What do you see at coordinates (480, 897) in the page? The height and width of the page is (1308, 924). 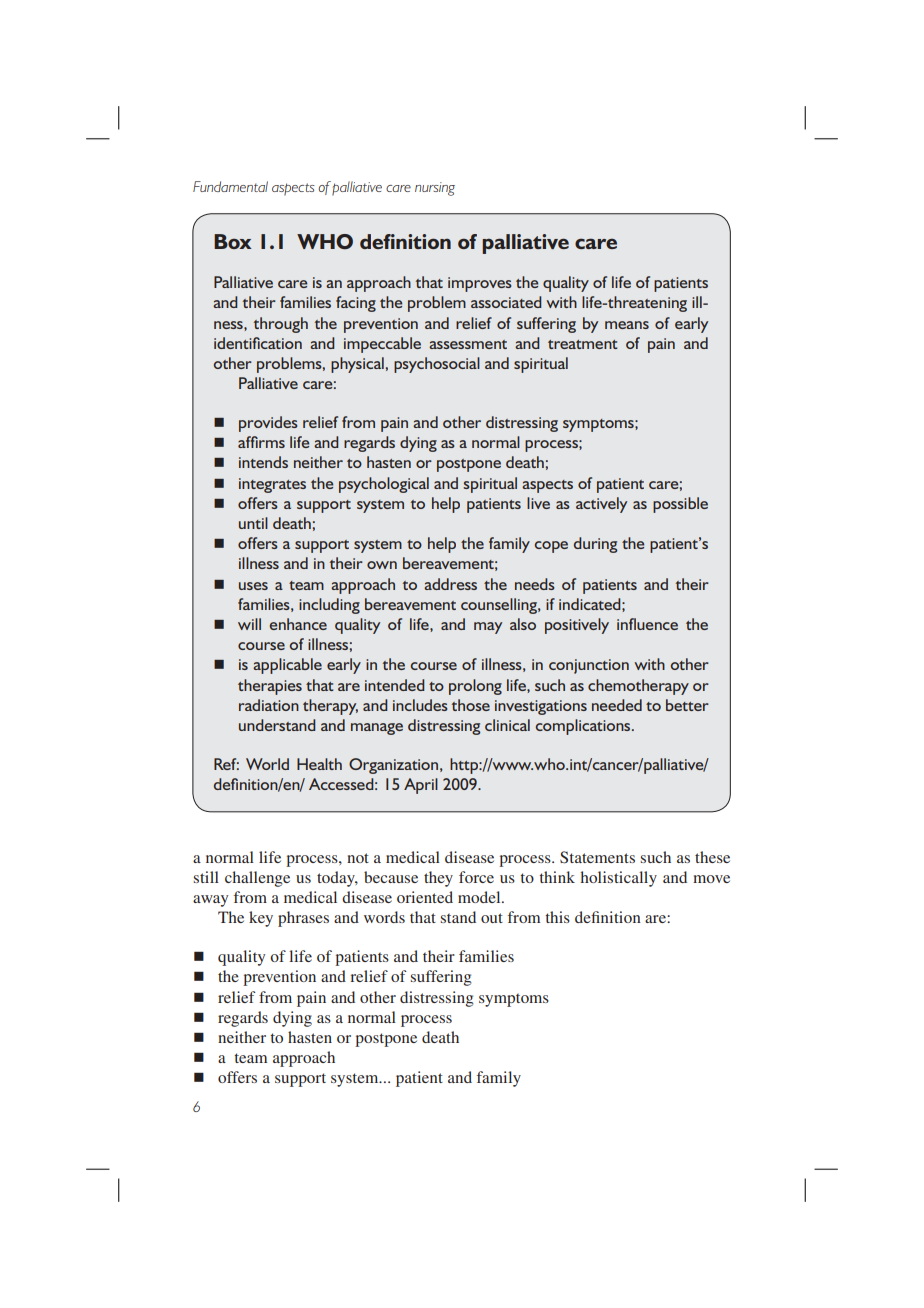 I see `model` at bounding box center [480, 897].
